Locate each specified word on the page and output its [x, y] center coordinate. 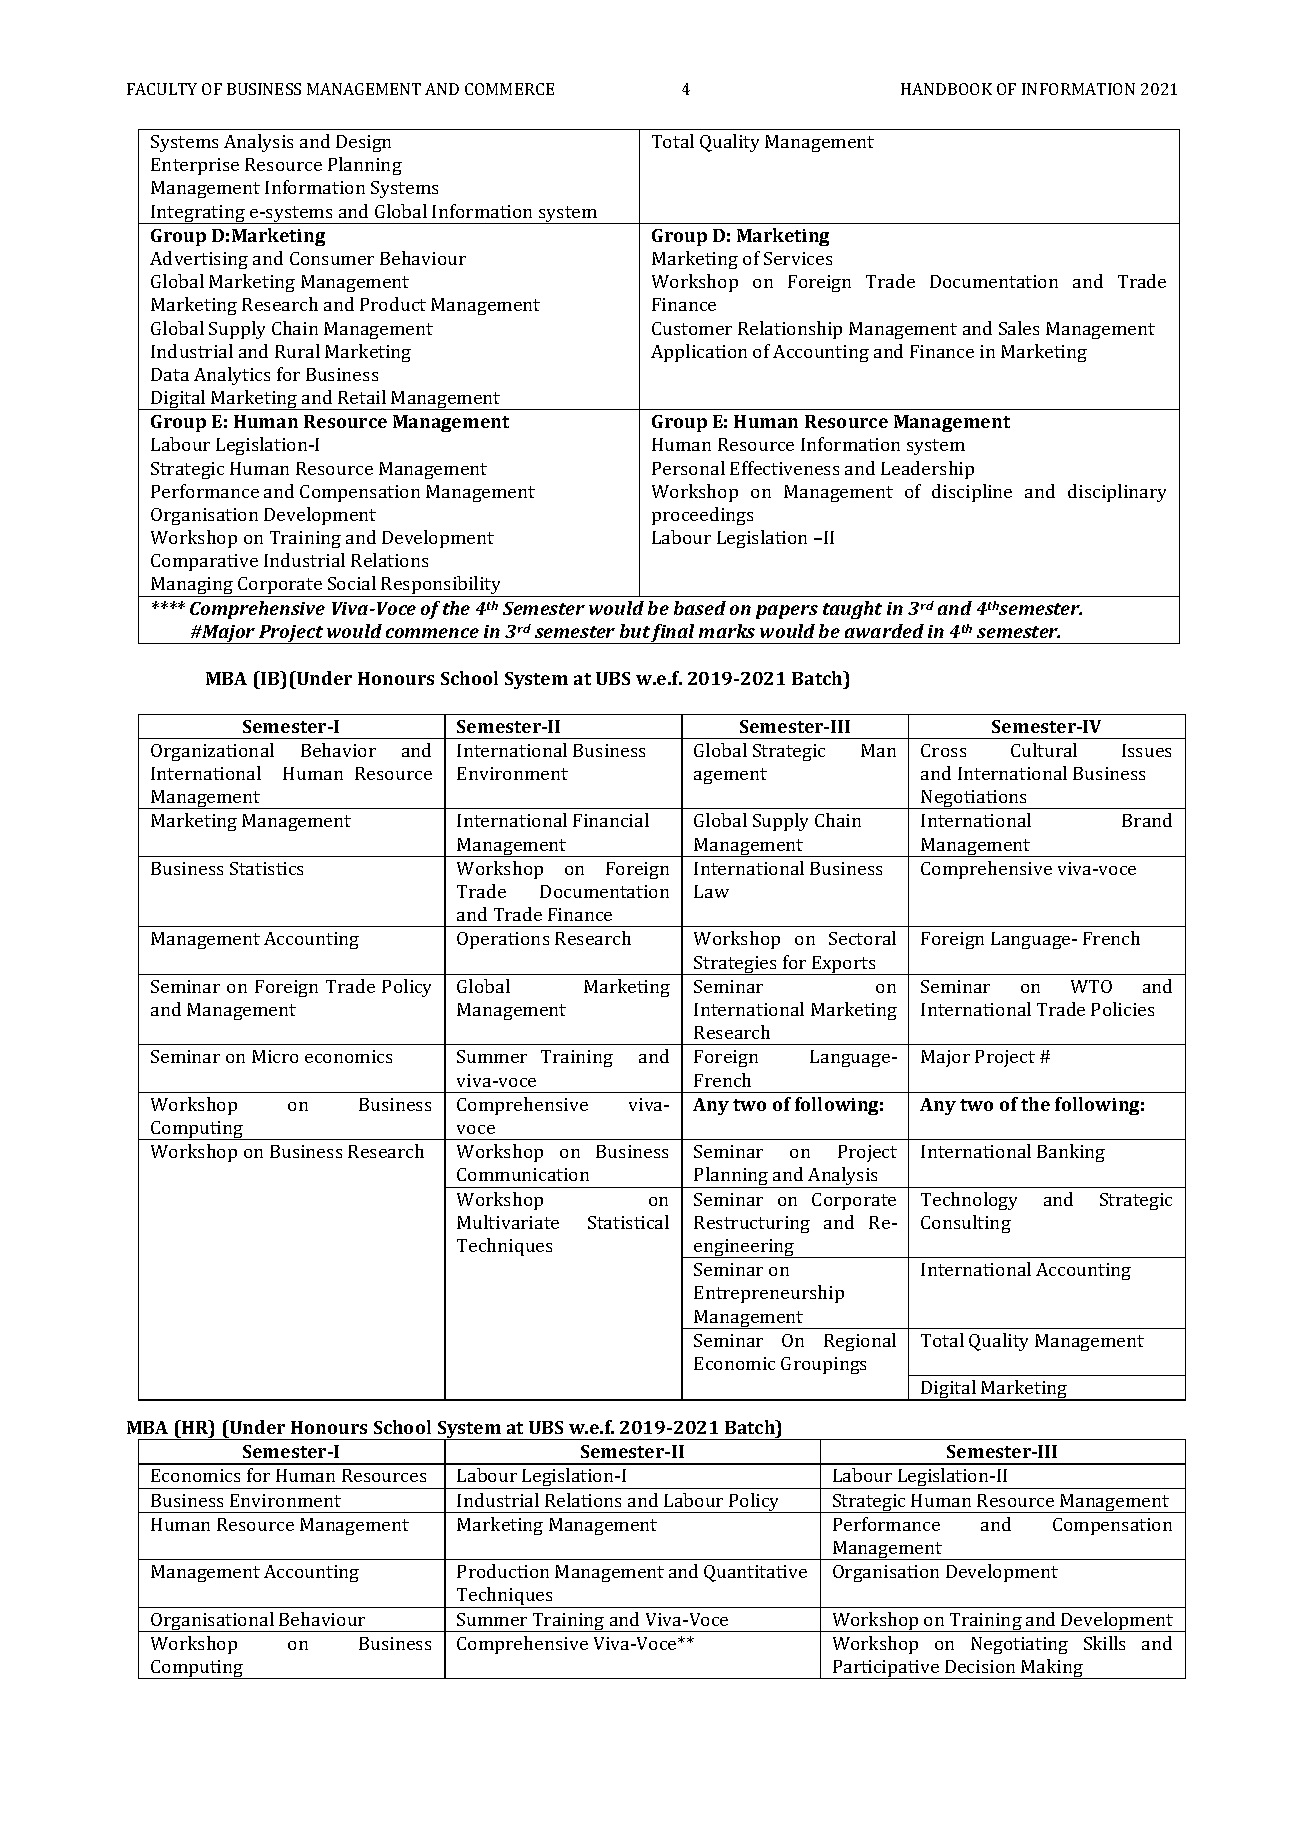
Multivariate [508, 1222]
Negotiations [974, 799]
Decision [980, 1666]
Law [711, 891]
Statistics [266, 868]
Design [363, 143]
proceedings [702, 516]
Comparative [204, 562]
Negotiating [1019, 1645]
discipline [972, 493]
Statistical [628, 1222]
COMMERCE [509, 89]
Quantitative [755, 1573]
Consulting [966, 1224]
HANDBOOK [946, 89]
